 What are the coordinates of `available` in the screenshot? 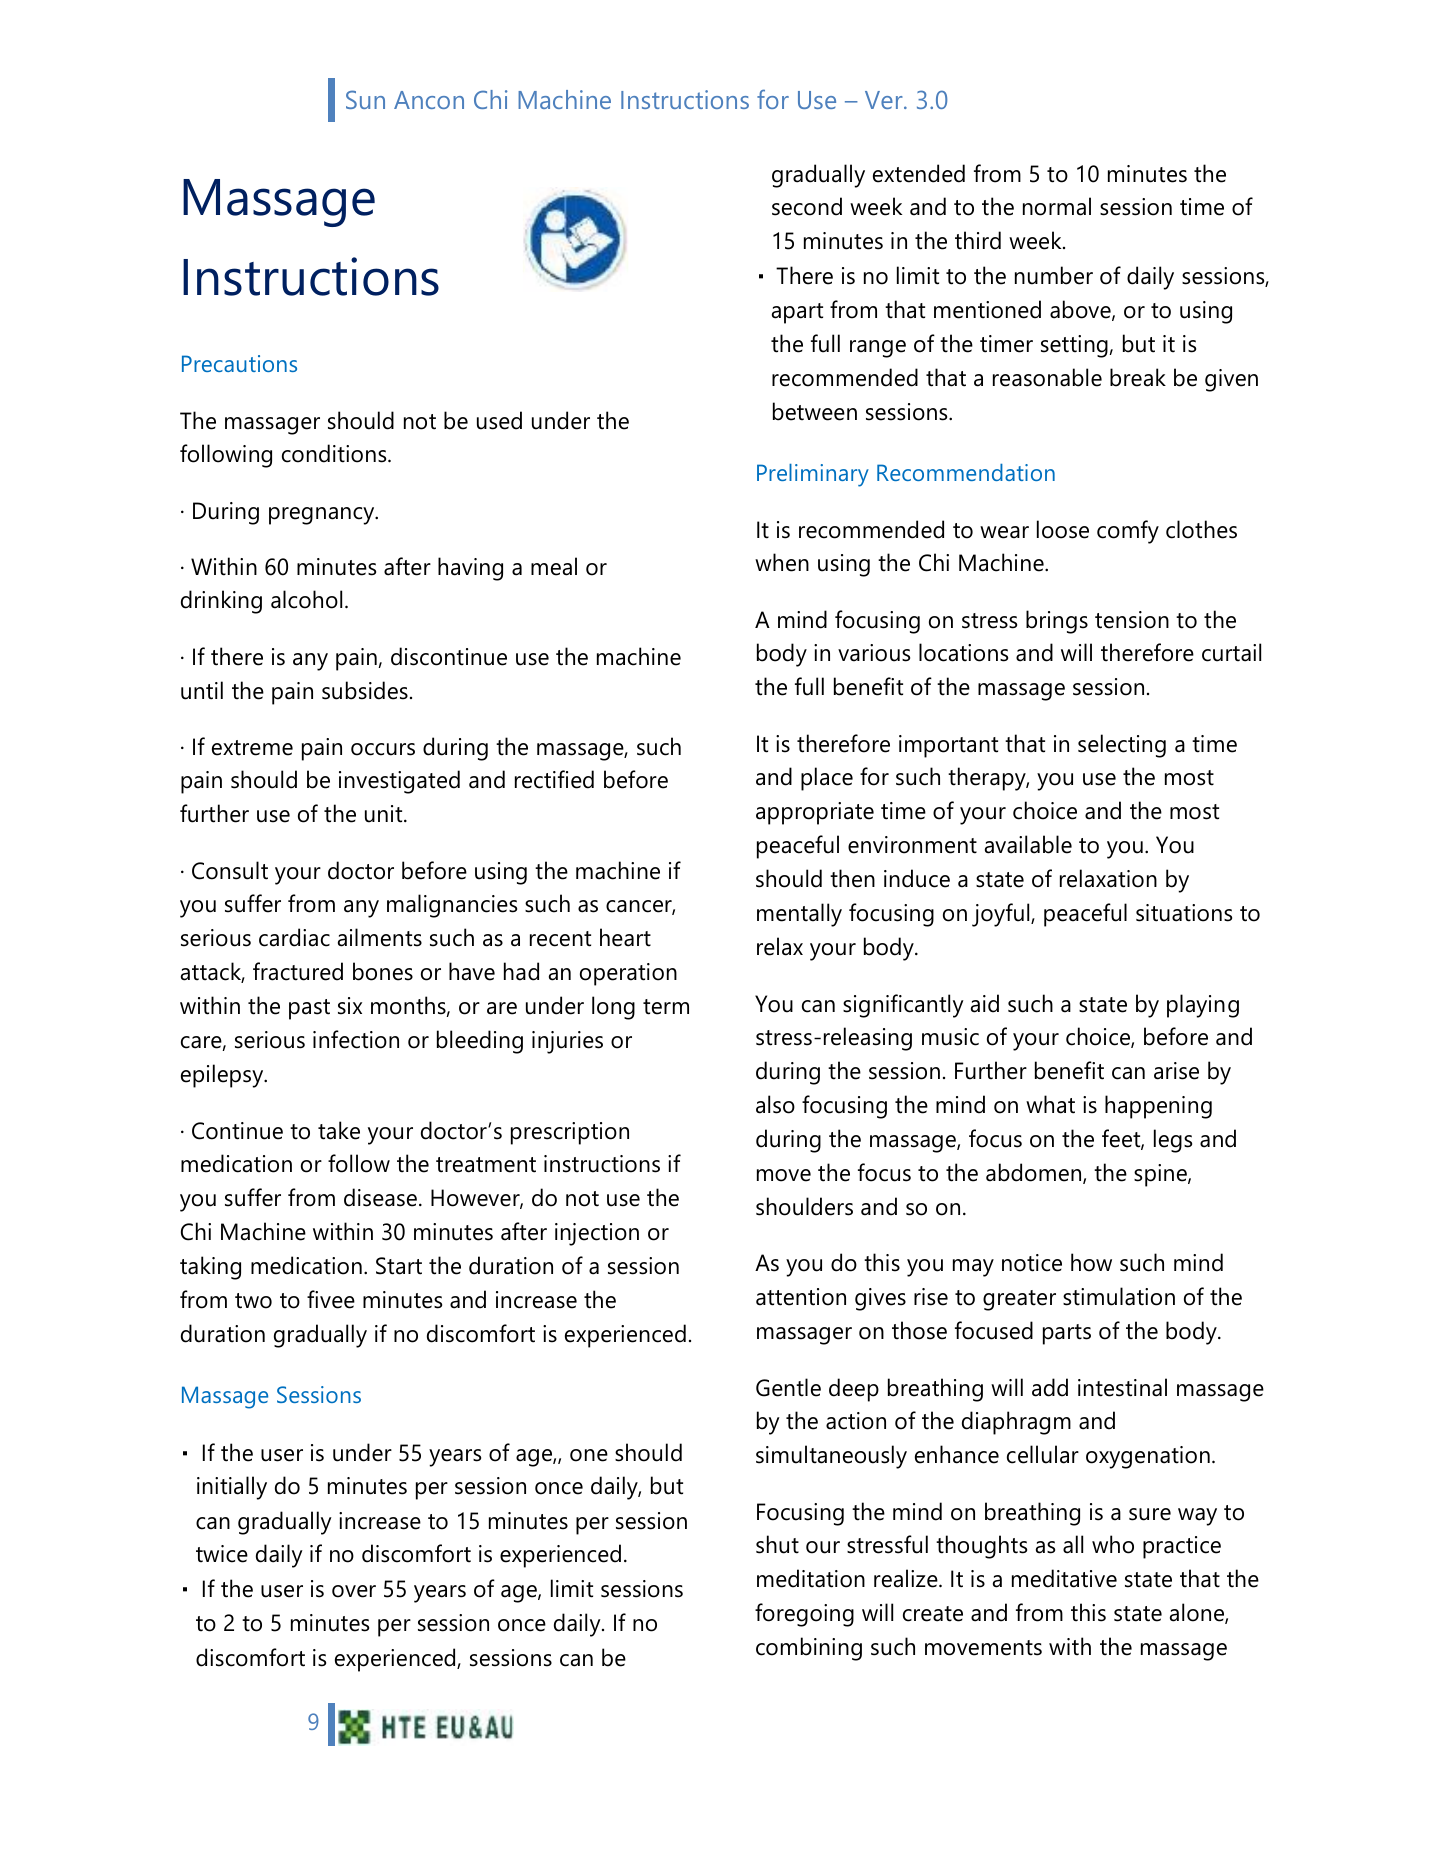 It's located at (1028, 844).
